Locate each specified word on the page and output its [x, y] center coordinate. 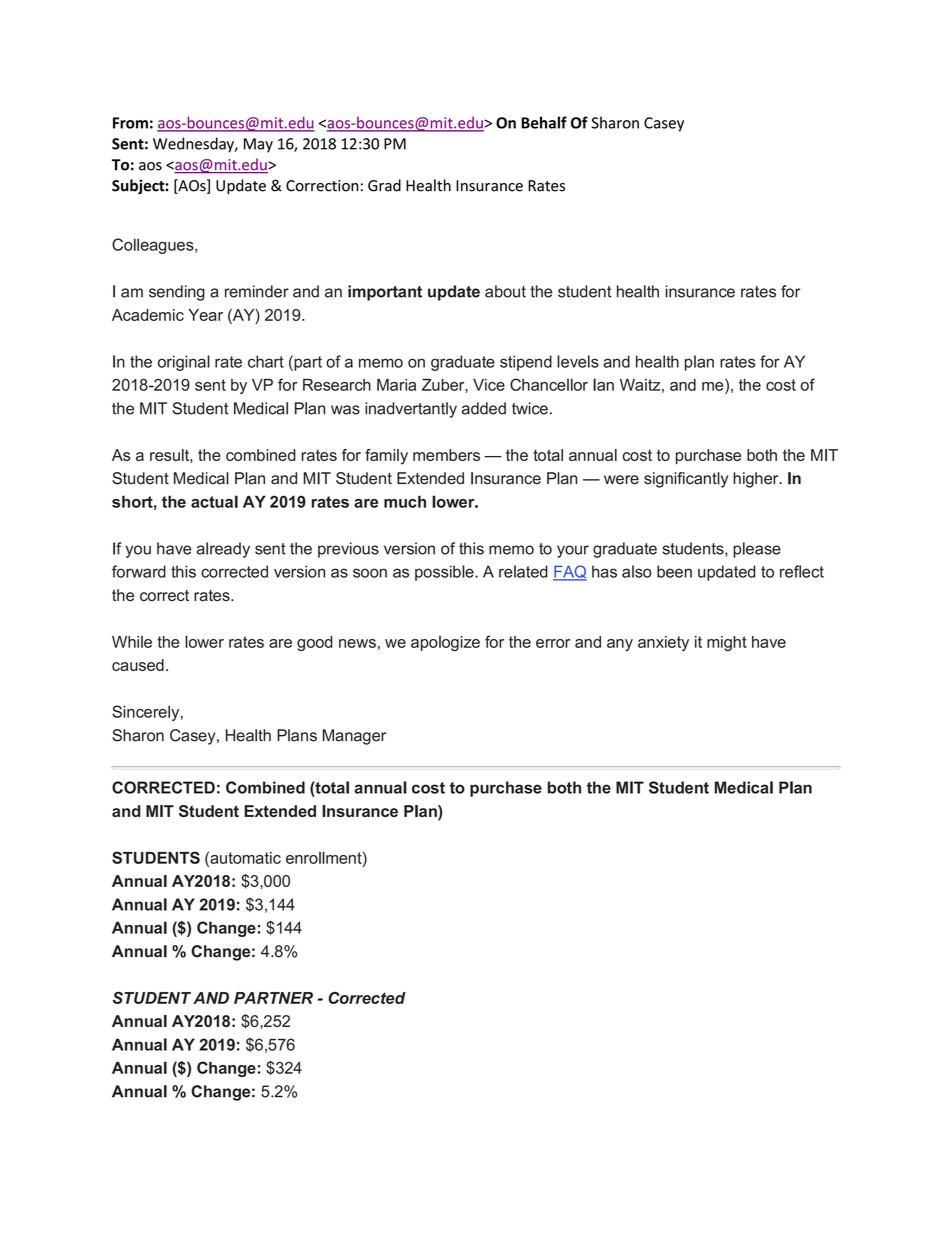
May [258, 145]
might [727, 643]
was [345, 410]
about [505, 291]
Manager [354, 737]
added [484, 408]
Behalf [544, 122]
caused [138, 665]
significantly [686, 480]
